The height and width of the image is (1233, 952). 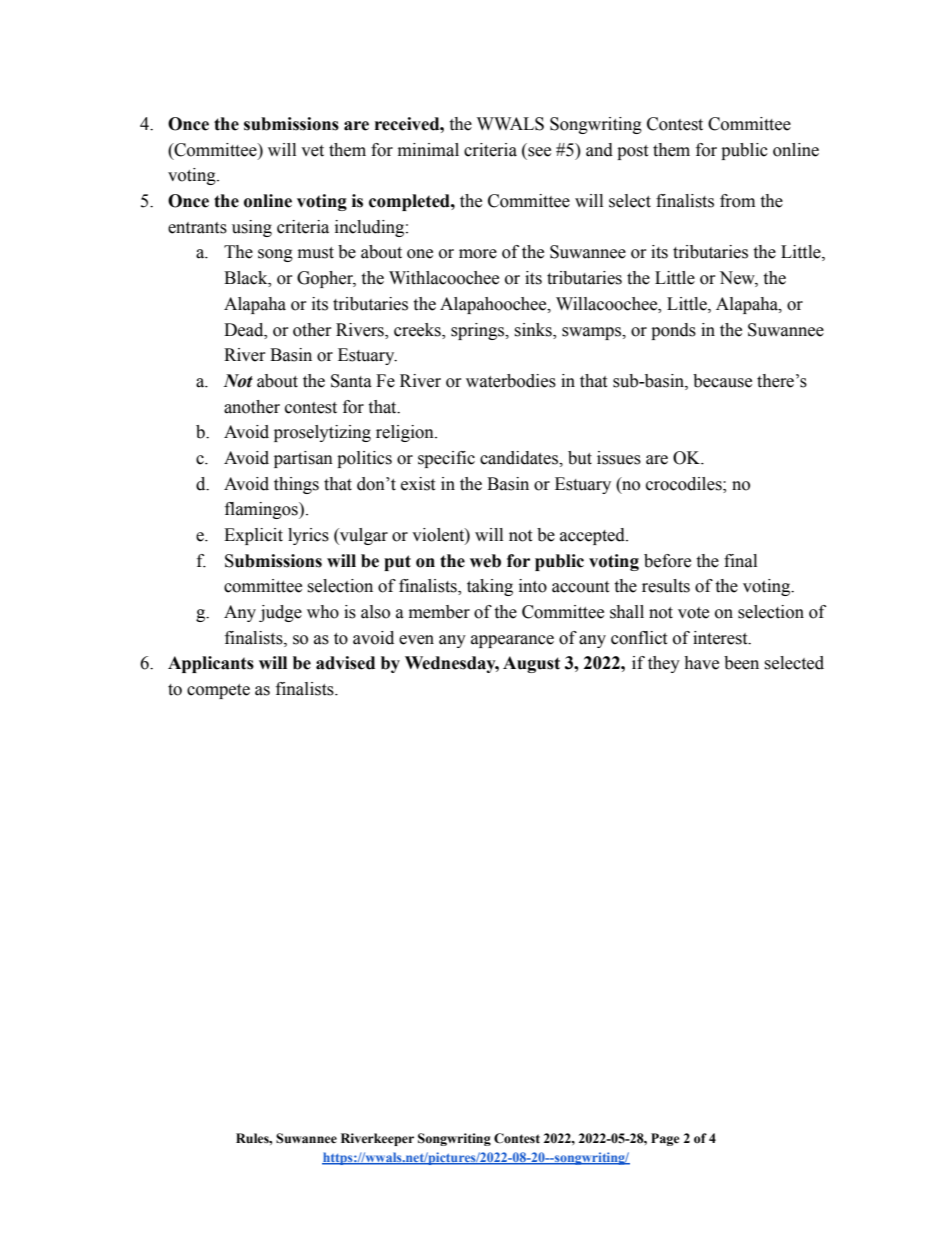 What do you see at coordinates (632, 152) in the image?
I see `post` at bounding box center [632, 152].
